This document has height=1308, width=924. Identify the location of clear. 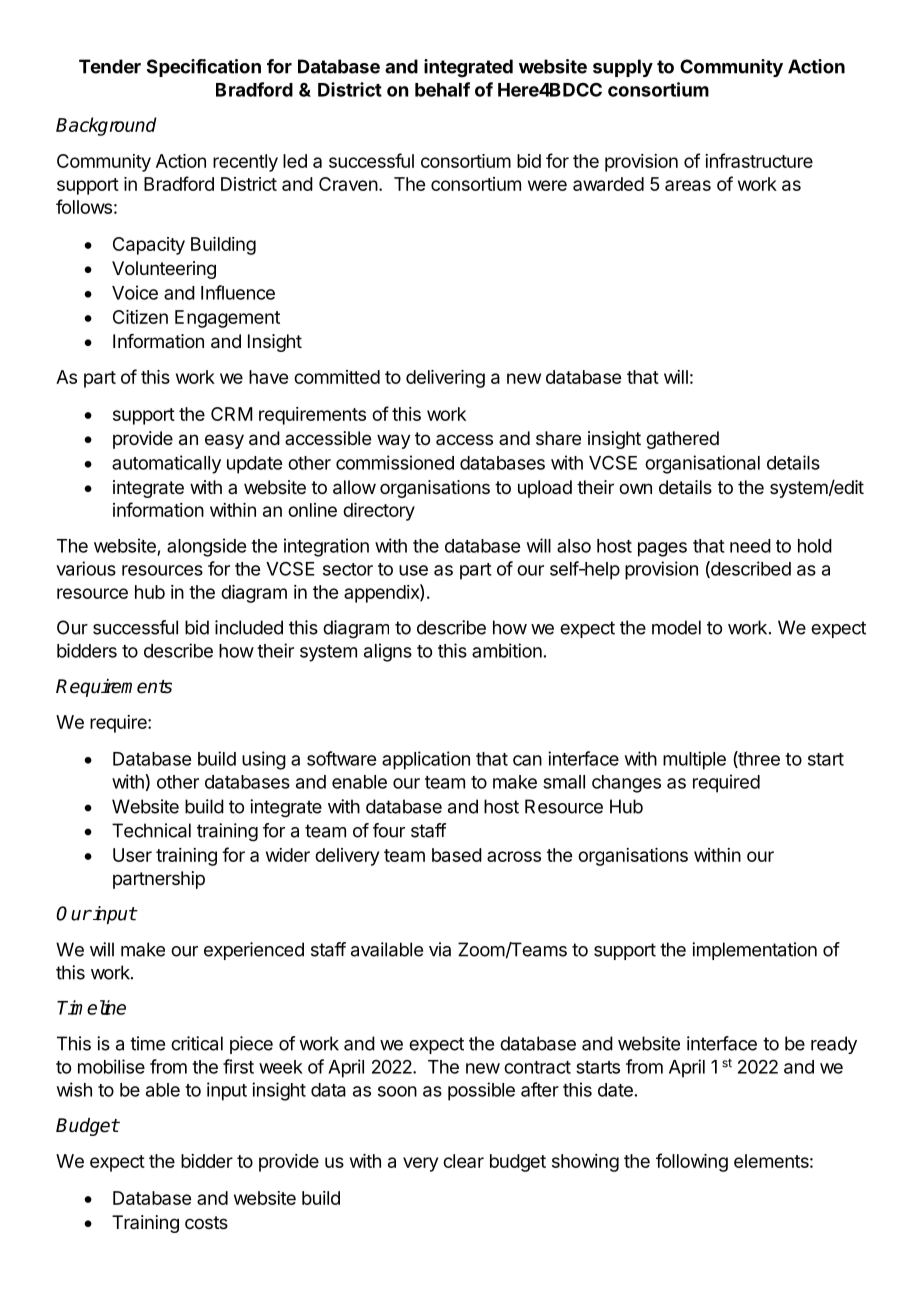
(463, 1161).
